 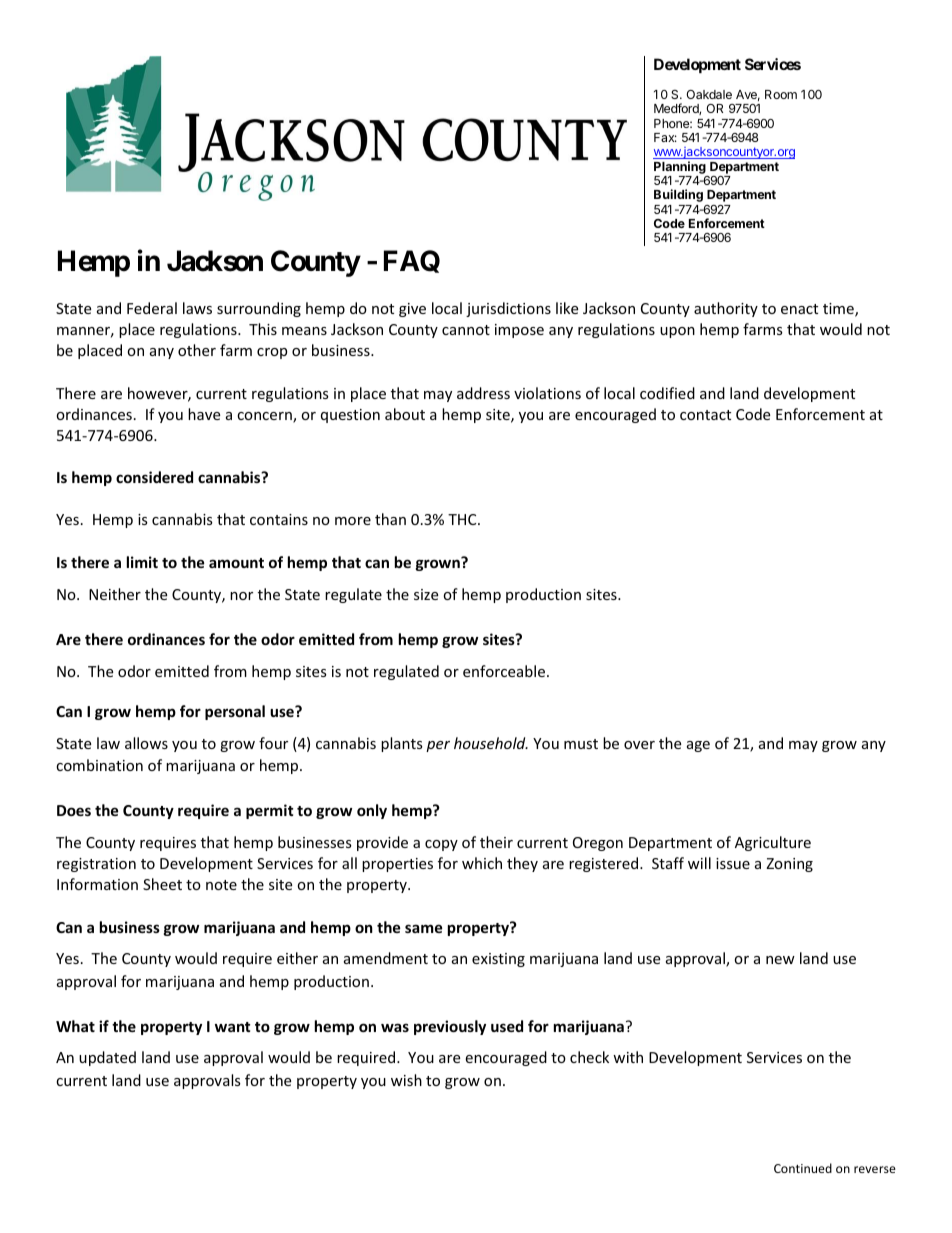 I want to click on Room, so click(x=781, y=94).
